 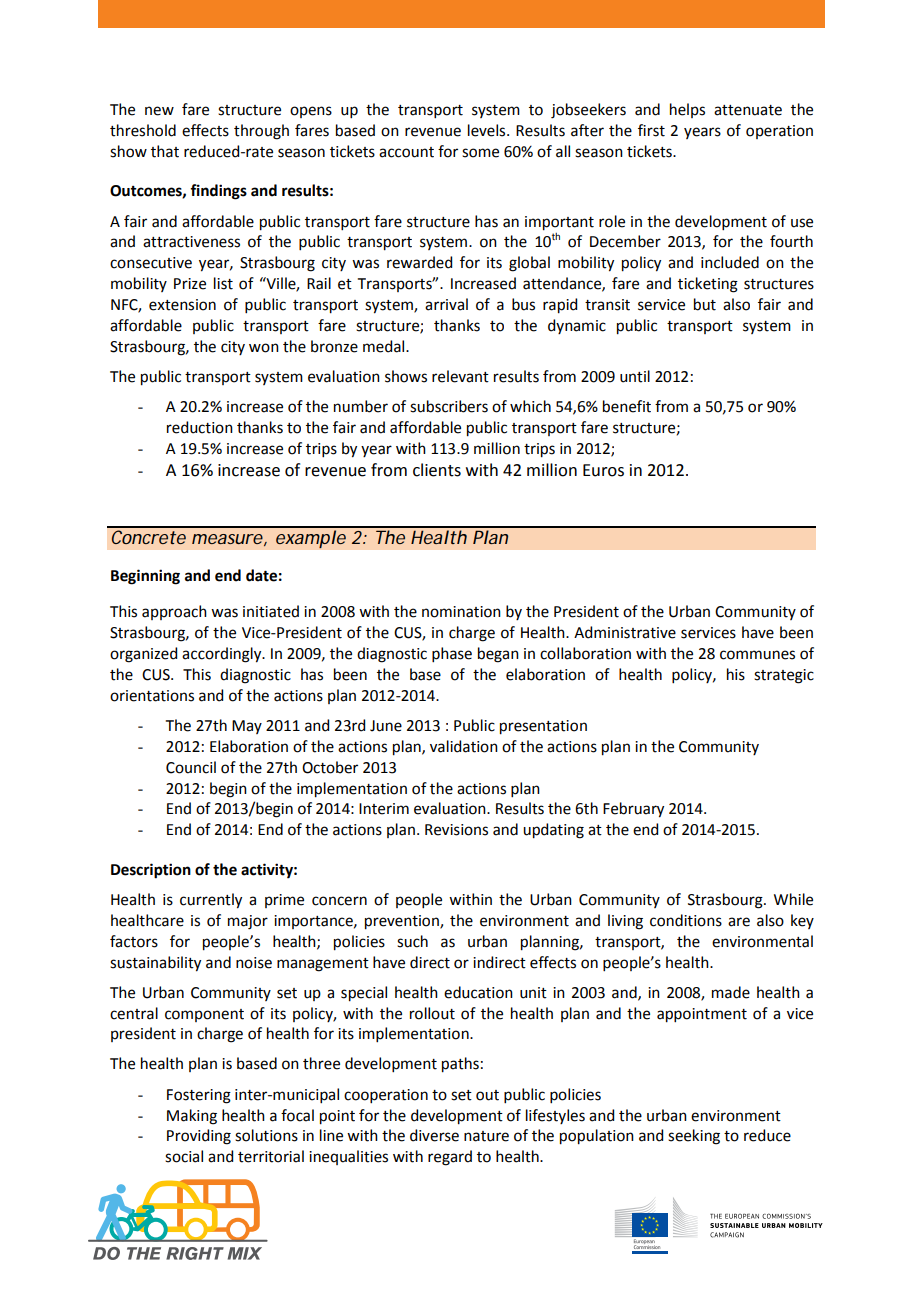 I want to click on Revisions, so click(x=456, y=830).
